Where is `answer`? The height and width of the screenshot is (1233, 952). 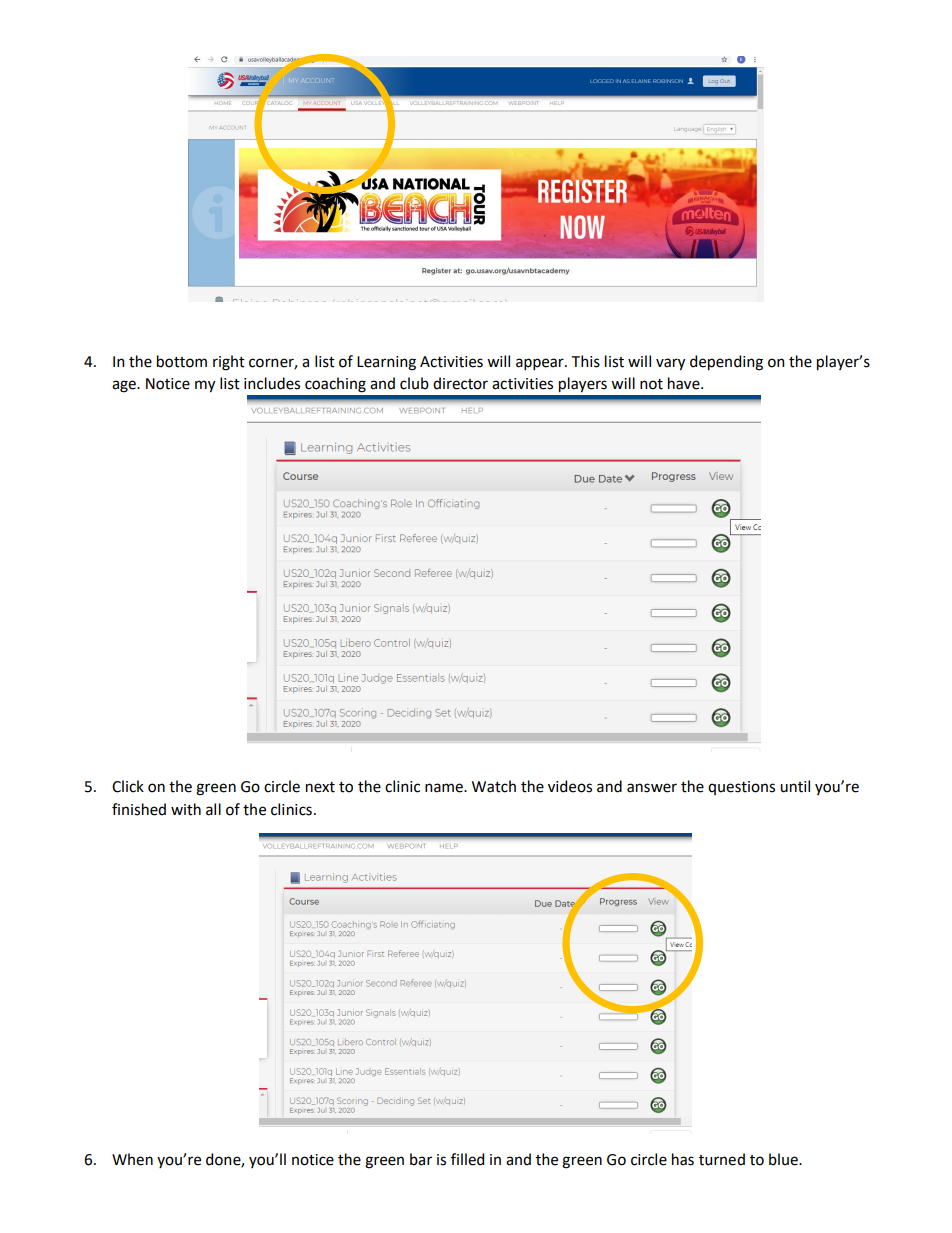
answer is located at coordinates (652, 788).
